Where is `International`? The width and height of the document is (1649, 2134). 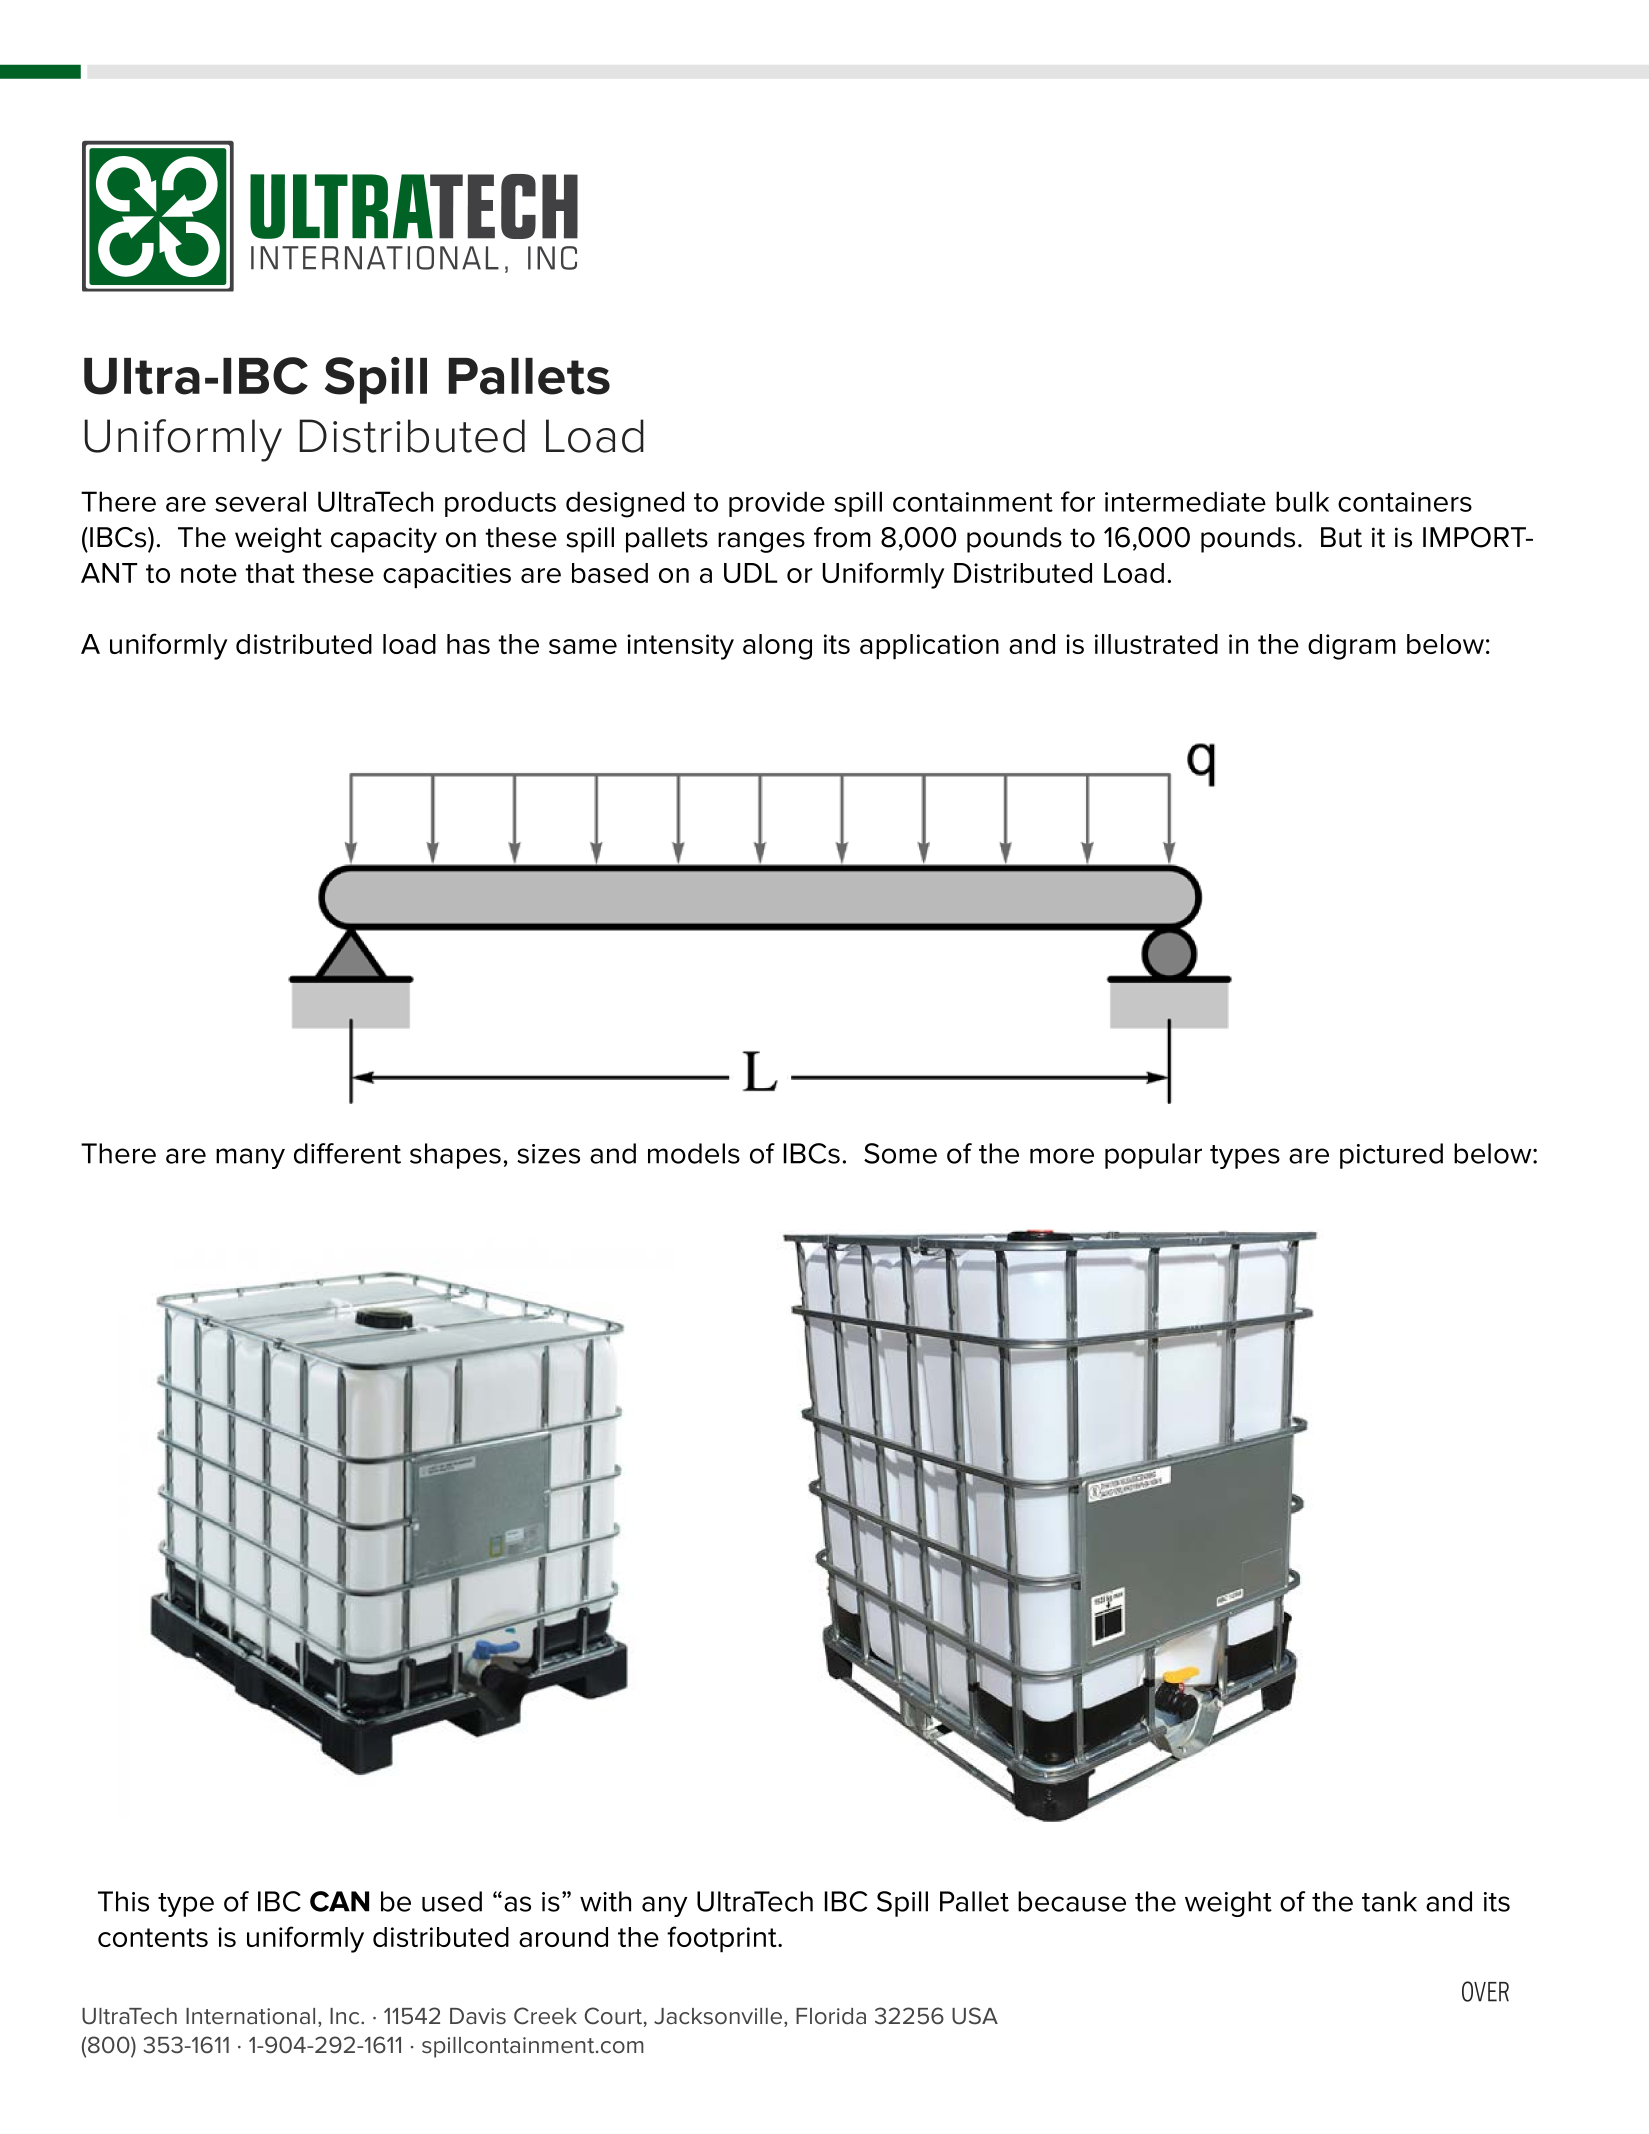
International is located at coordinates (250, 2016).
